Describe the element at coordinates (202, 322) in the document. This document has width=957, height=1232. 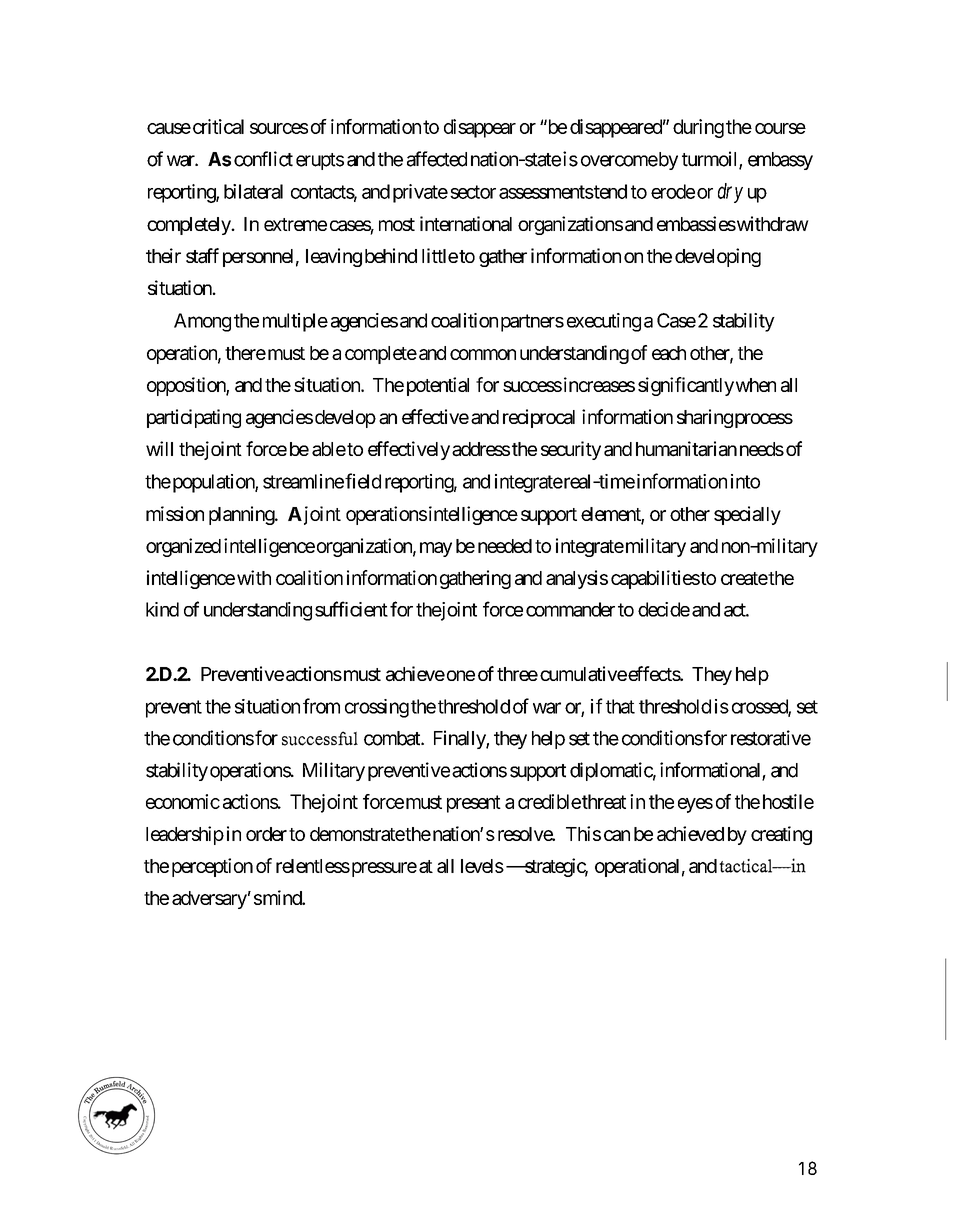
I see `Among` at that location.
